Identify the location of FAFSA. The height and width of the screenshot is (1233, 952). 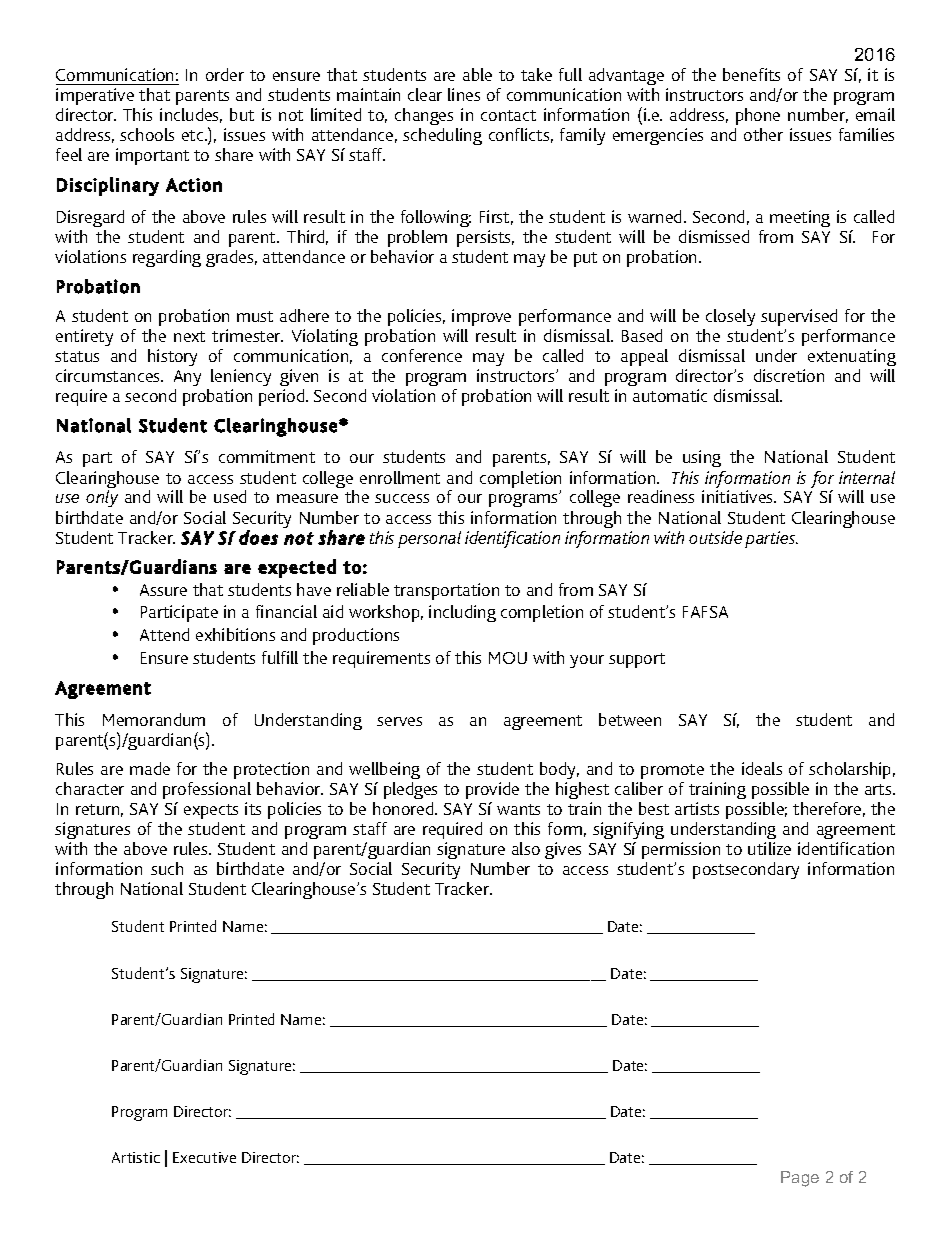
(705, 612).
